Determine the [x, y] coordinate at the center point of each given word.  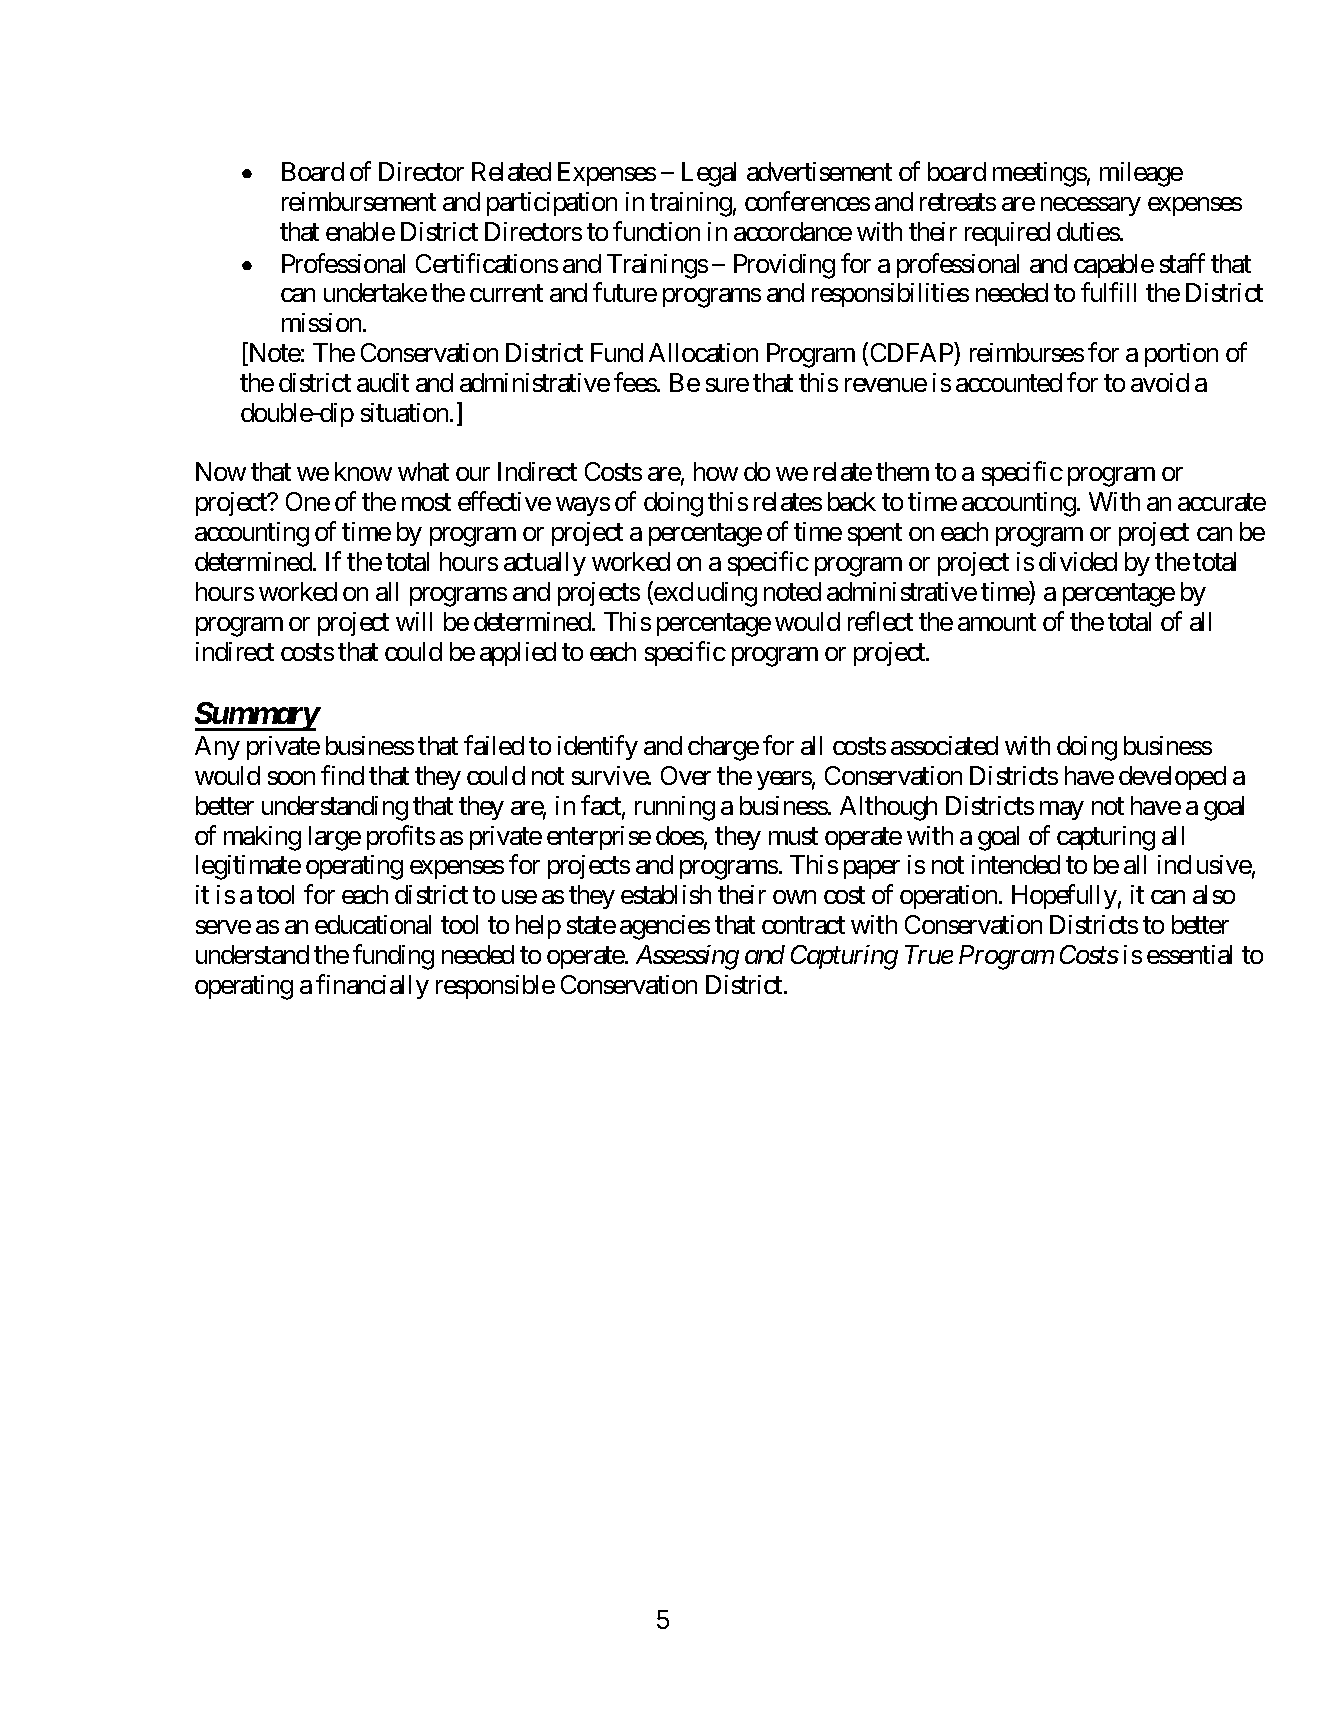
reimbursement [359, 201]
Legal [709, 174]
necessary [1091, 206]
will [414, 621]
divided [1078, 561]
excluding [704, 594]
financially [372, 986]
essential [1189, 954]
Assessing [687, 957]
